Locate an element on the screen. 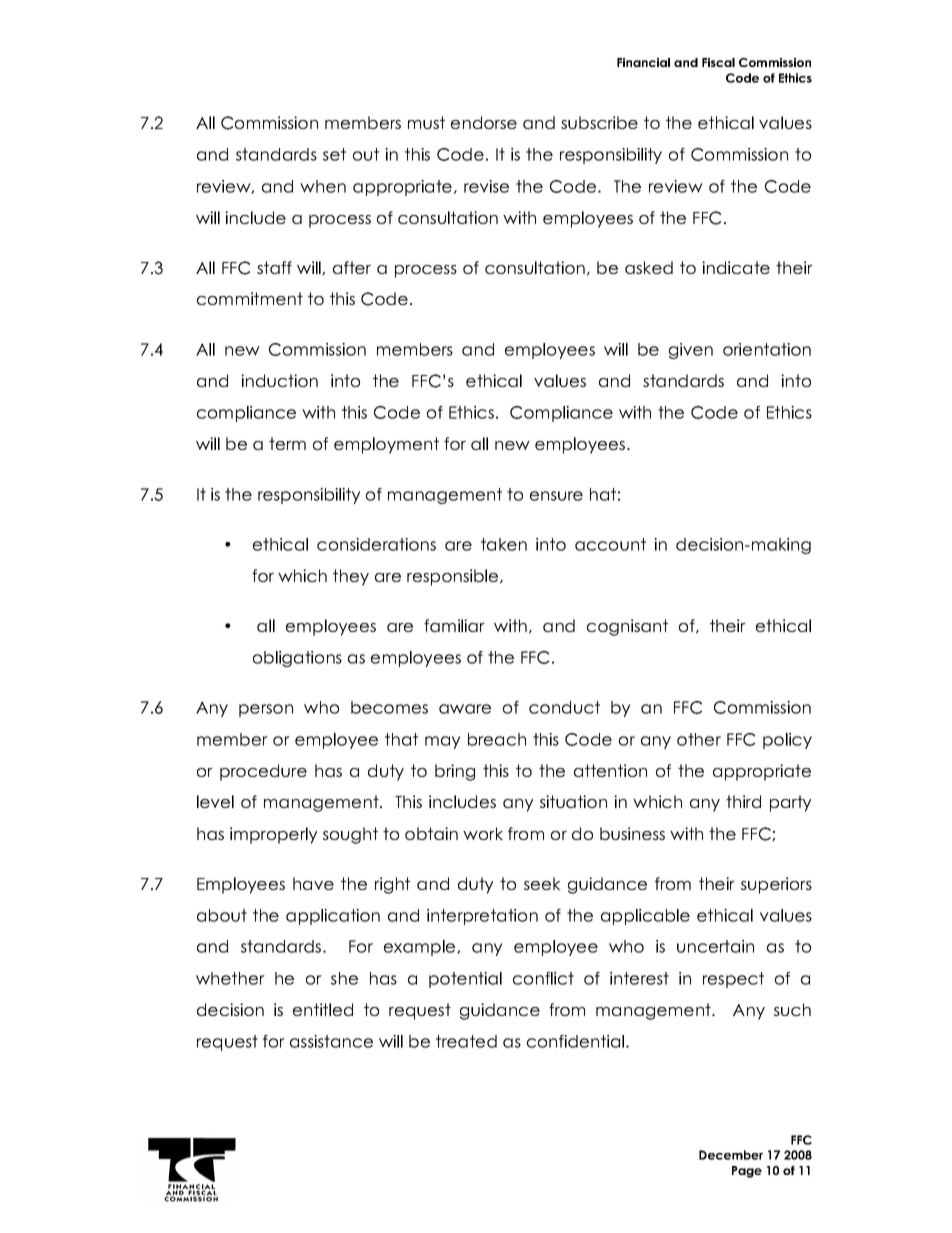 This screenshot has width=952, height=1233. familiar is located at coordinates (454, 625).
